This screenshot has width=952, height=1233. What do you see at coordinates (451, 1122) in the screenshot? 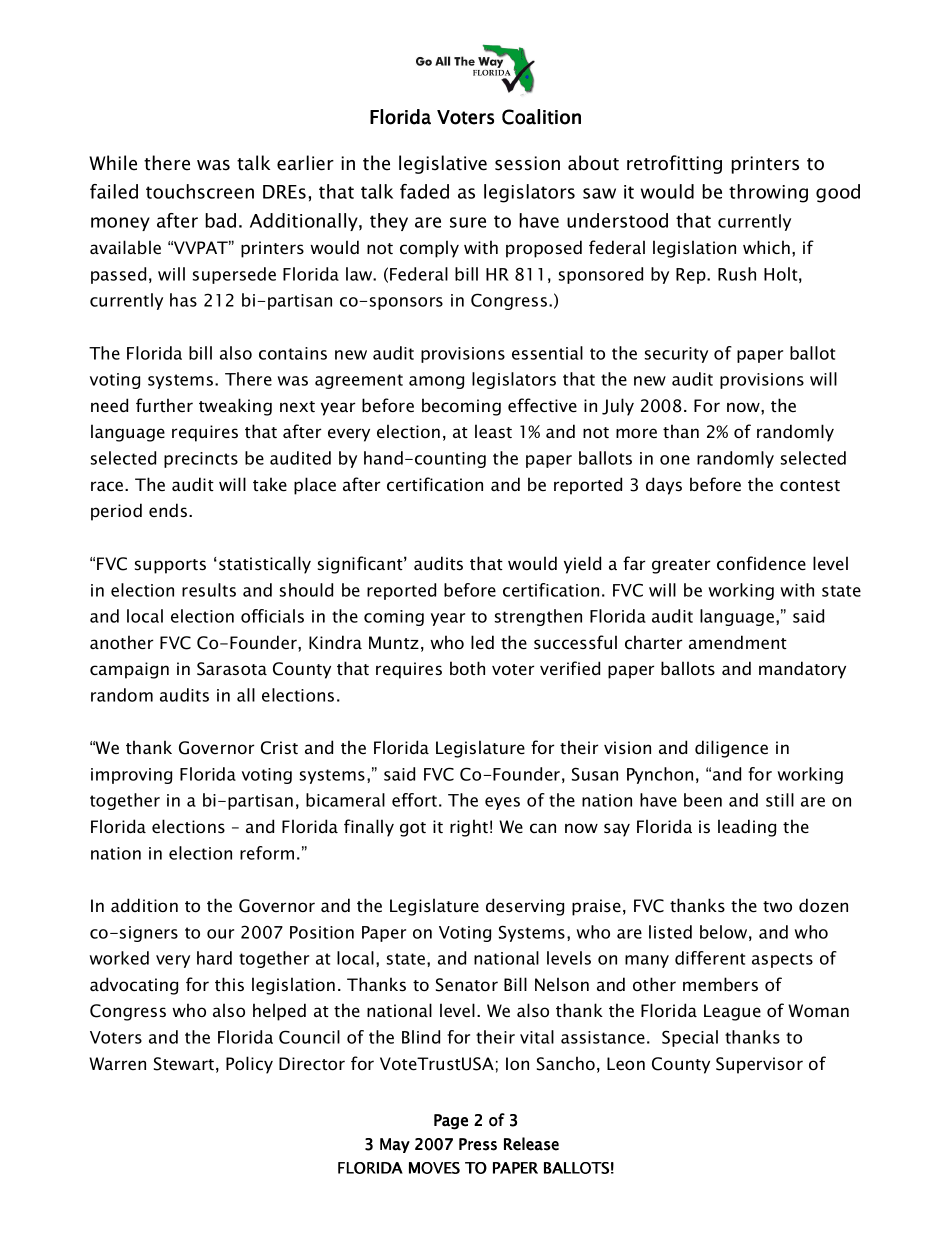
I see `Page` at bounding box center [451, 1122].
